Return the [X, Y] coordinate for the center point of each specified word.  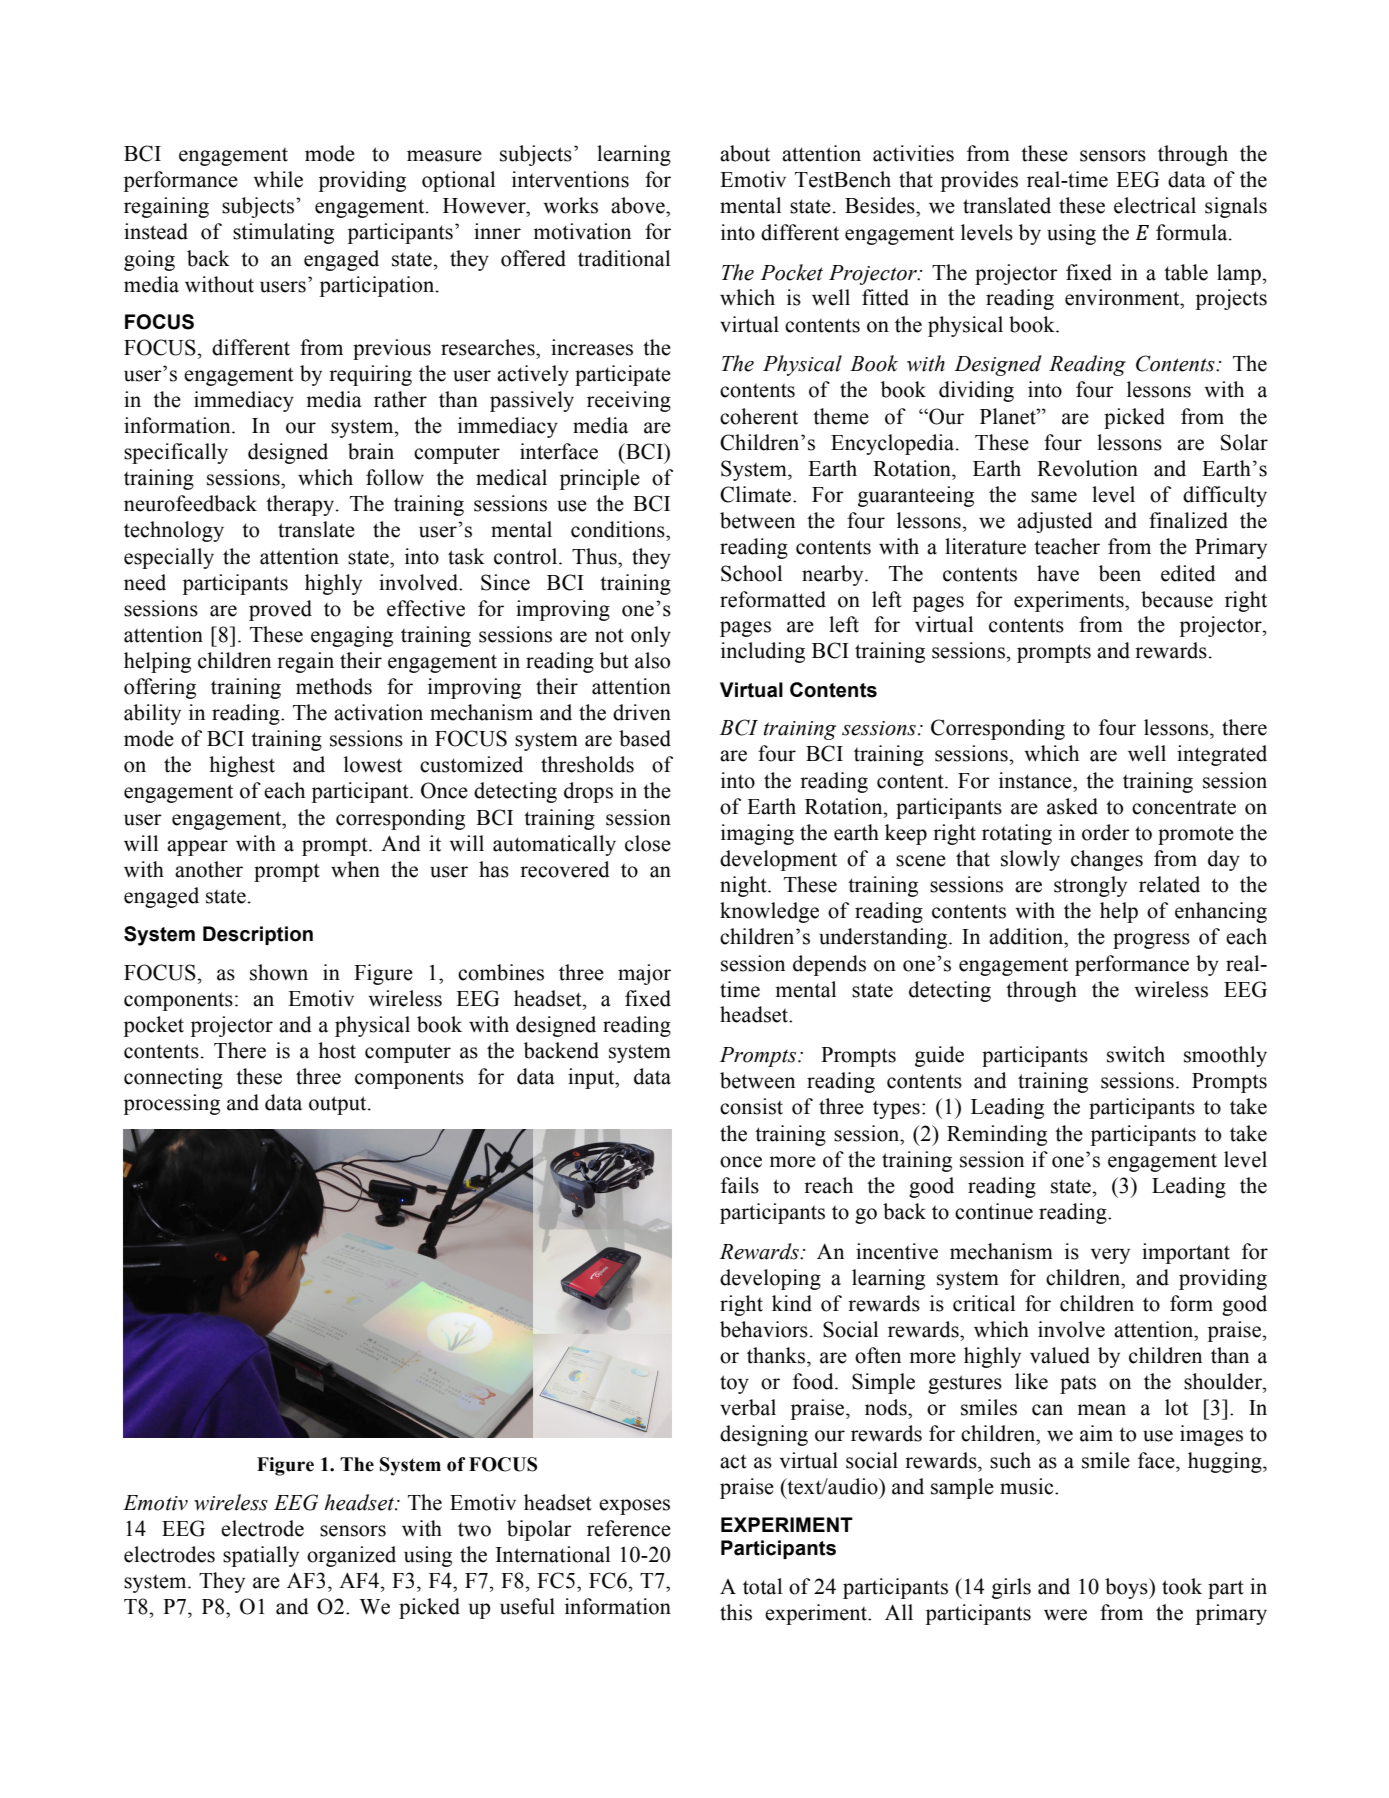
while [278, 179]
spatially [261, 1556]
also [652, 660]
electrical [1155, 205]
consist [751, 1106]
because [1177, 599]
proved [280, 610]
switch [1136, 1054]
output [339, 1105]
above [639, 205]
